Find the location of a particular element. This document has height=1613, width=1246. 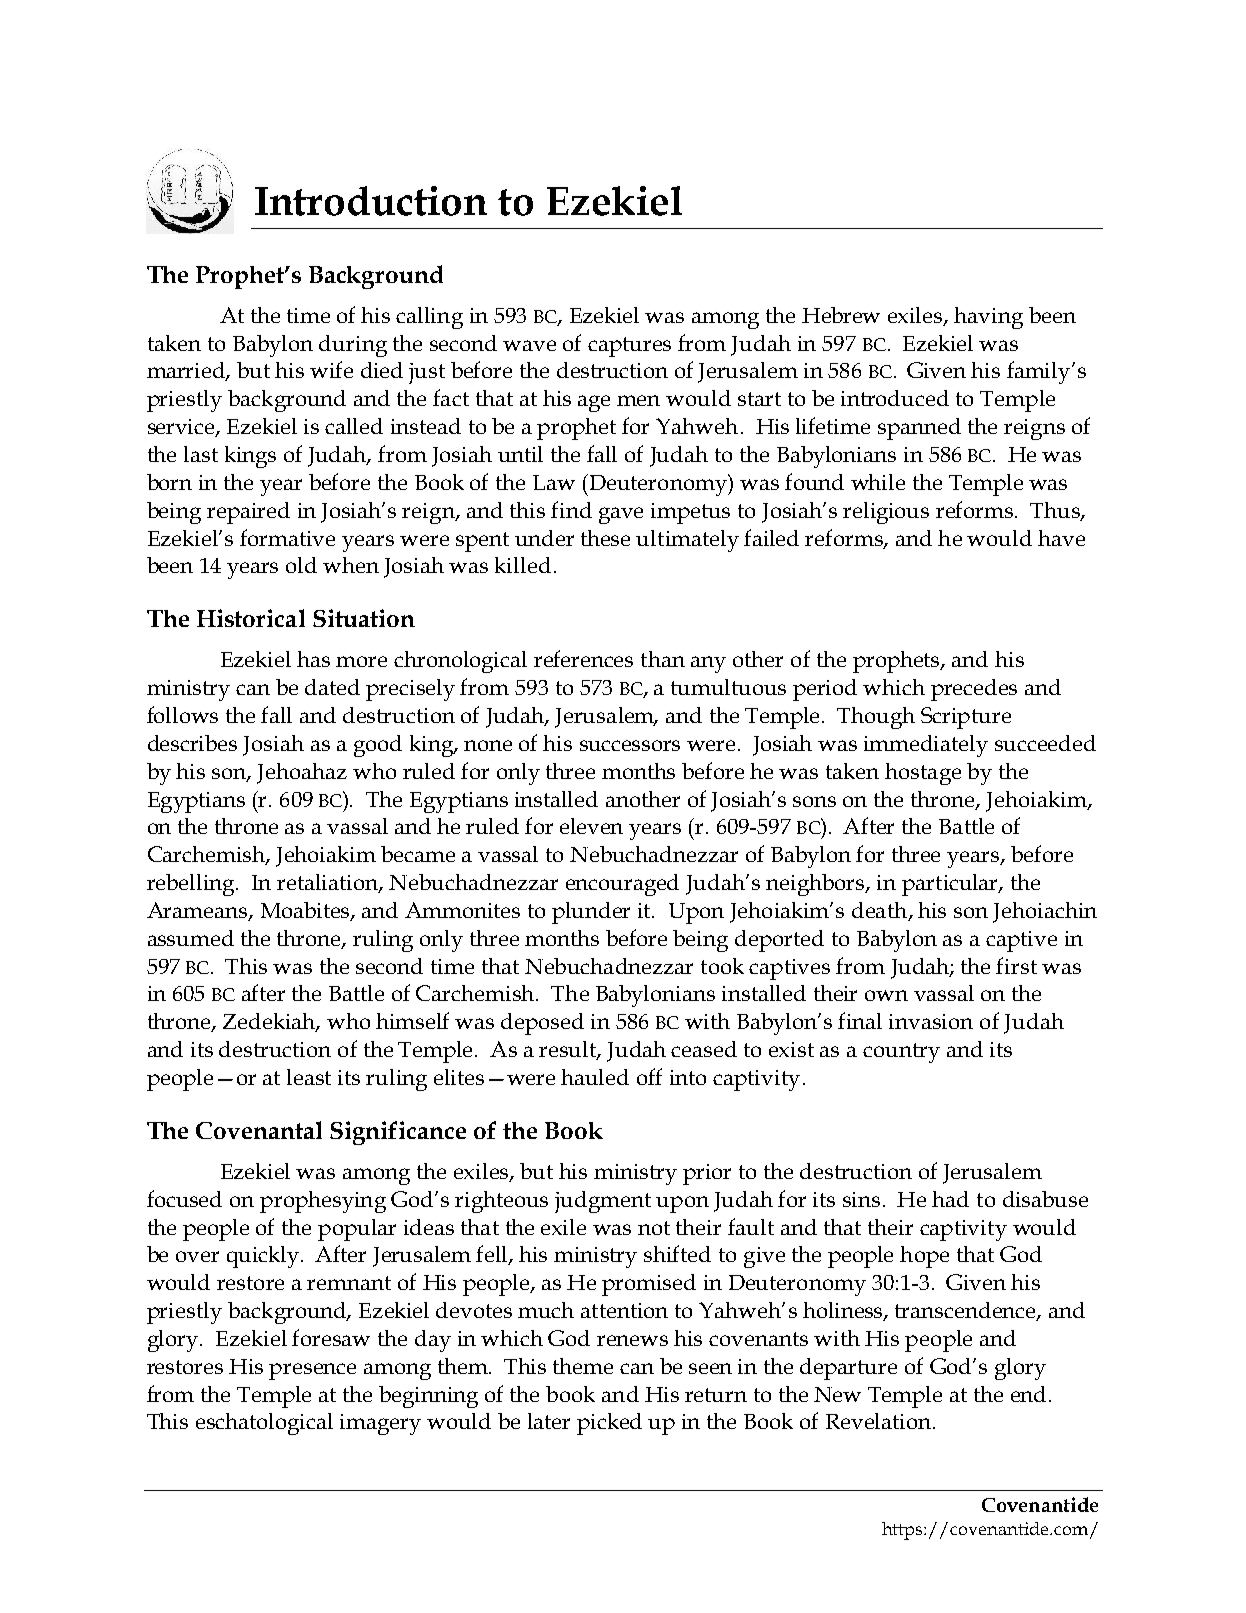

eleven is located at coordinates (591, 826).
